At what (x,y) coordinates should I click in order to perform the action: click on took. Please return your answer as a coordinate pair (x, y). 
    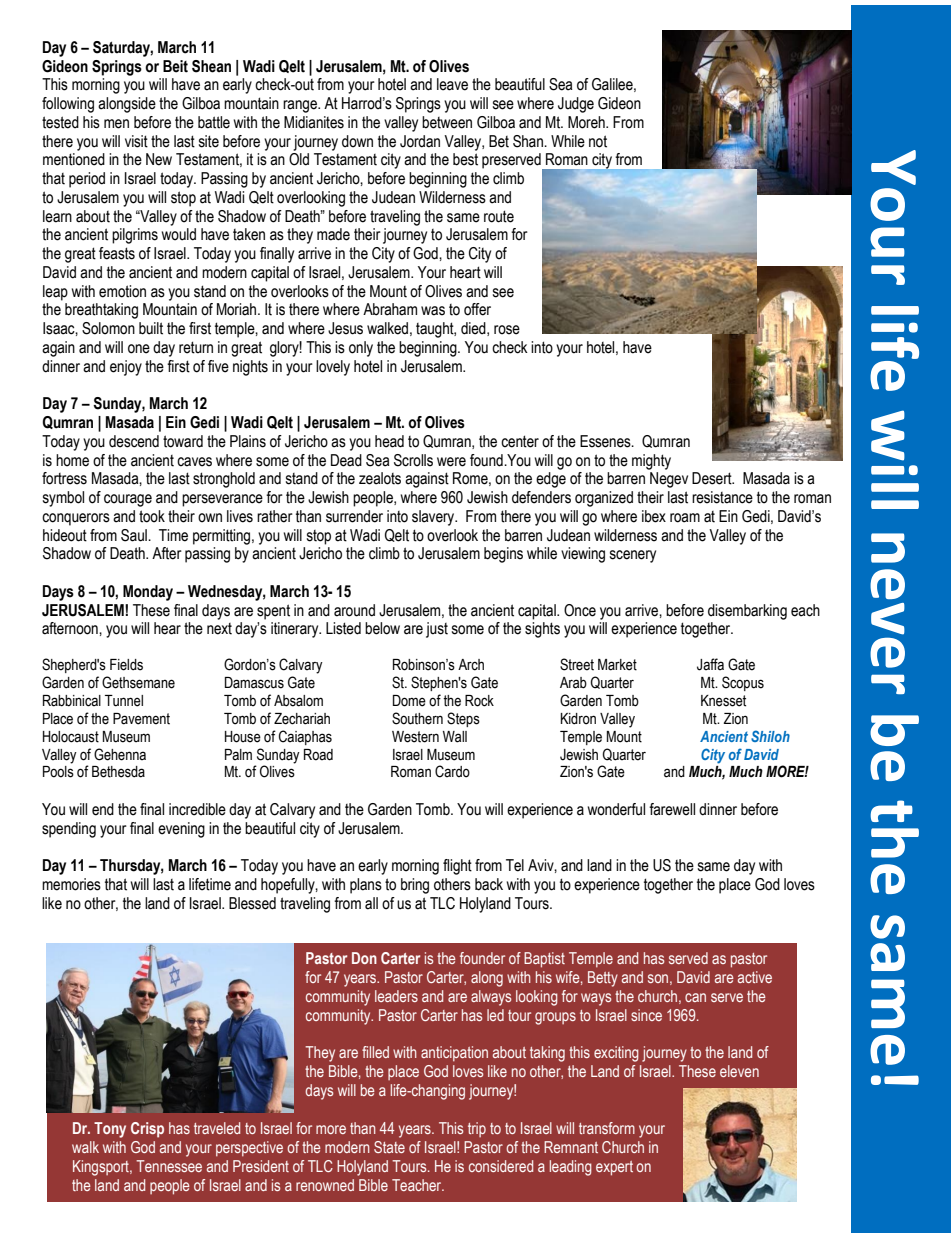
    Looking at the image, I should click on (152, 516).
